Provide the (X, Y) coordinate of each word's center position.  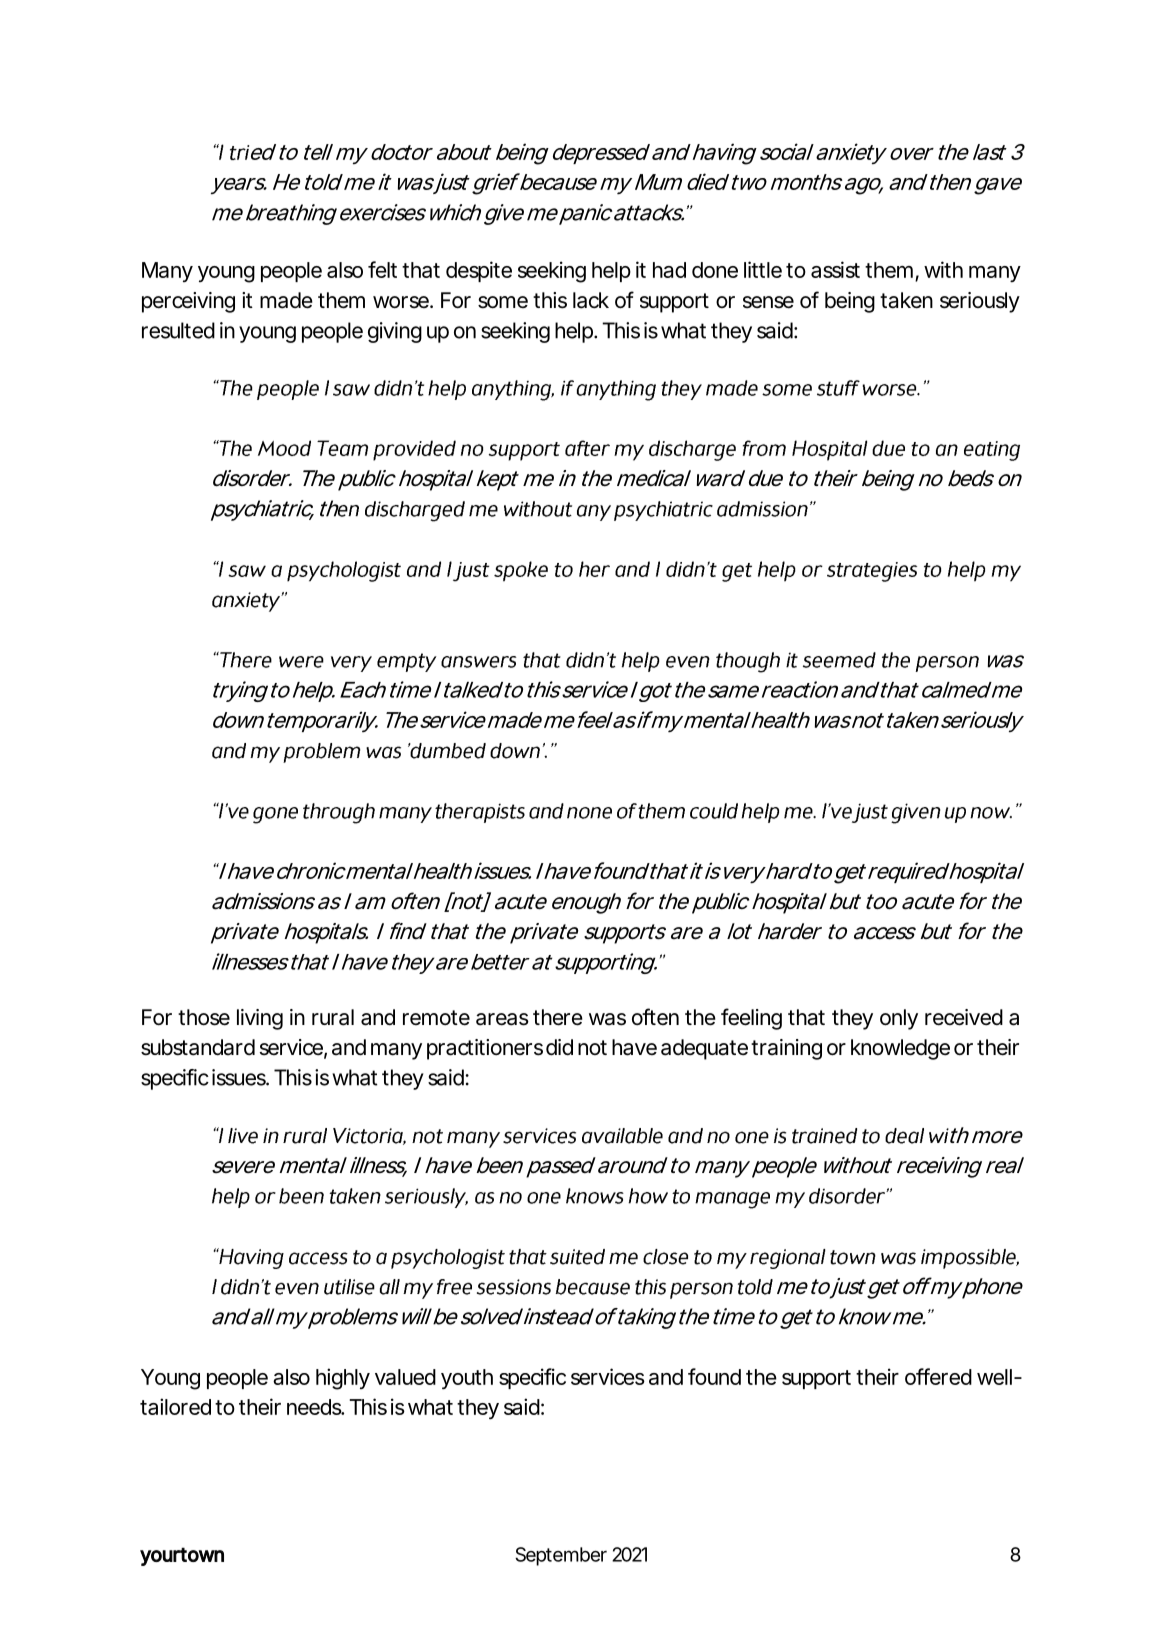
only (899, 1019)
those (204, 1017)
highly (343, 1379)
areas (502, 1019)
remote (436, 1018)
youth (467, 1379)
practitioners (485, 1049)
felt (382, 269)
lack (591, 300)
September (561, 1556)
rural (333, 1017)
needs (314, 1407)
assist (835, 269)
